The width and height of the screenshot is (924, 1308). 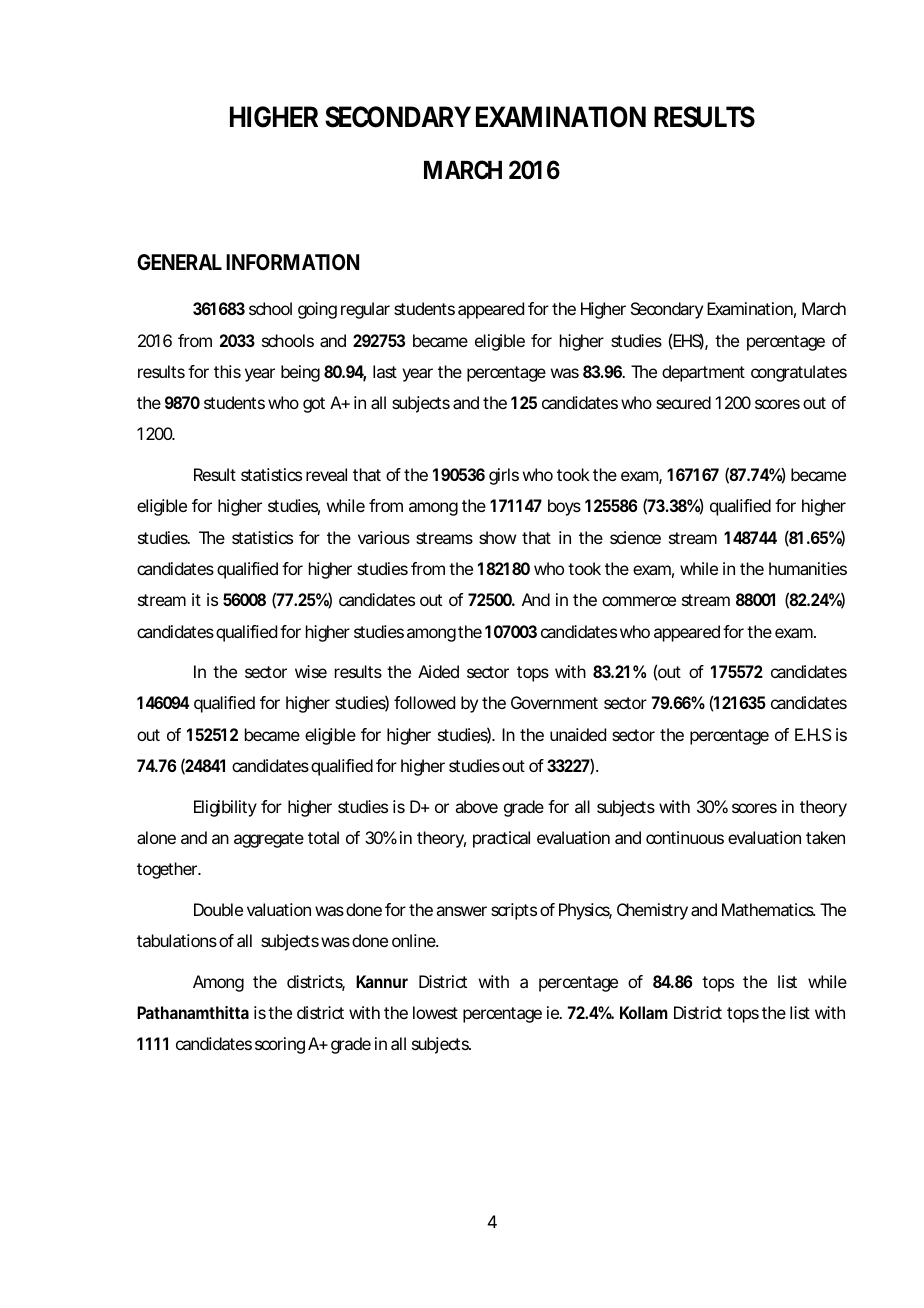 What do you see at coordinates (179, 262) in the screenshot?
I see `GENERAL` at bounding box center [179, 262].
